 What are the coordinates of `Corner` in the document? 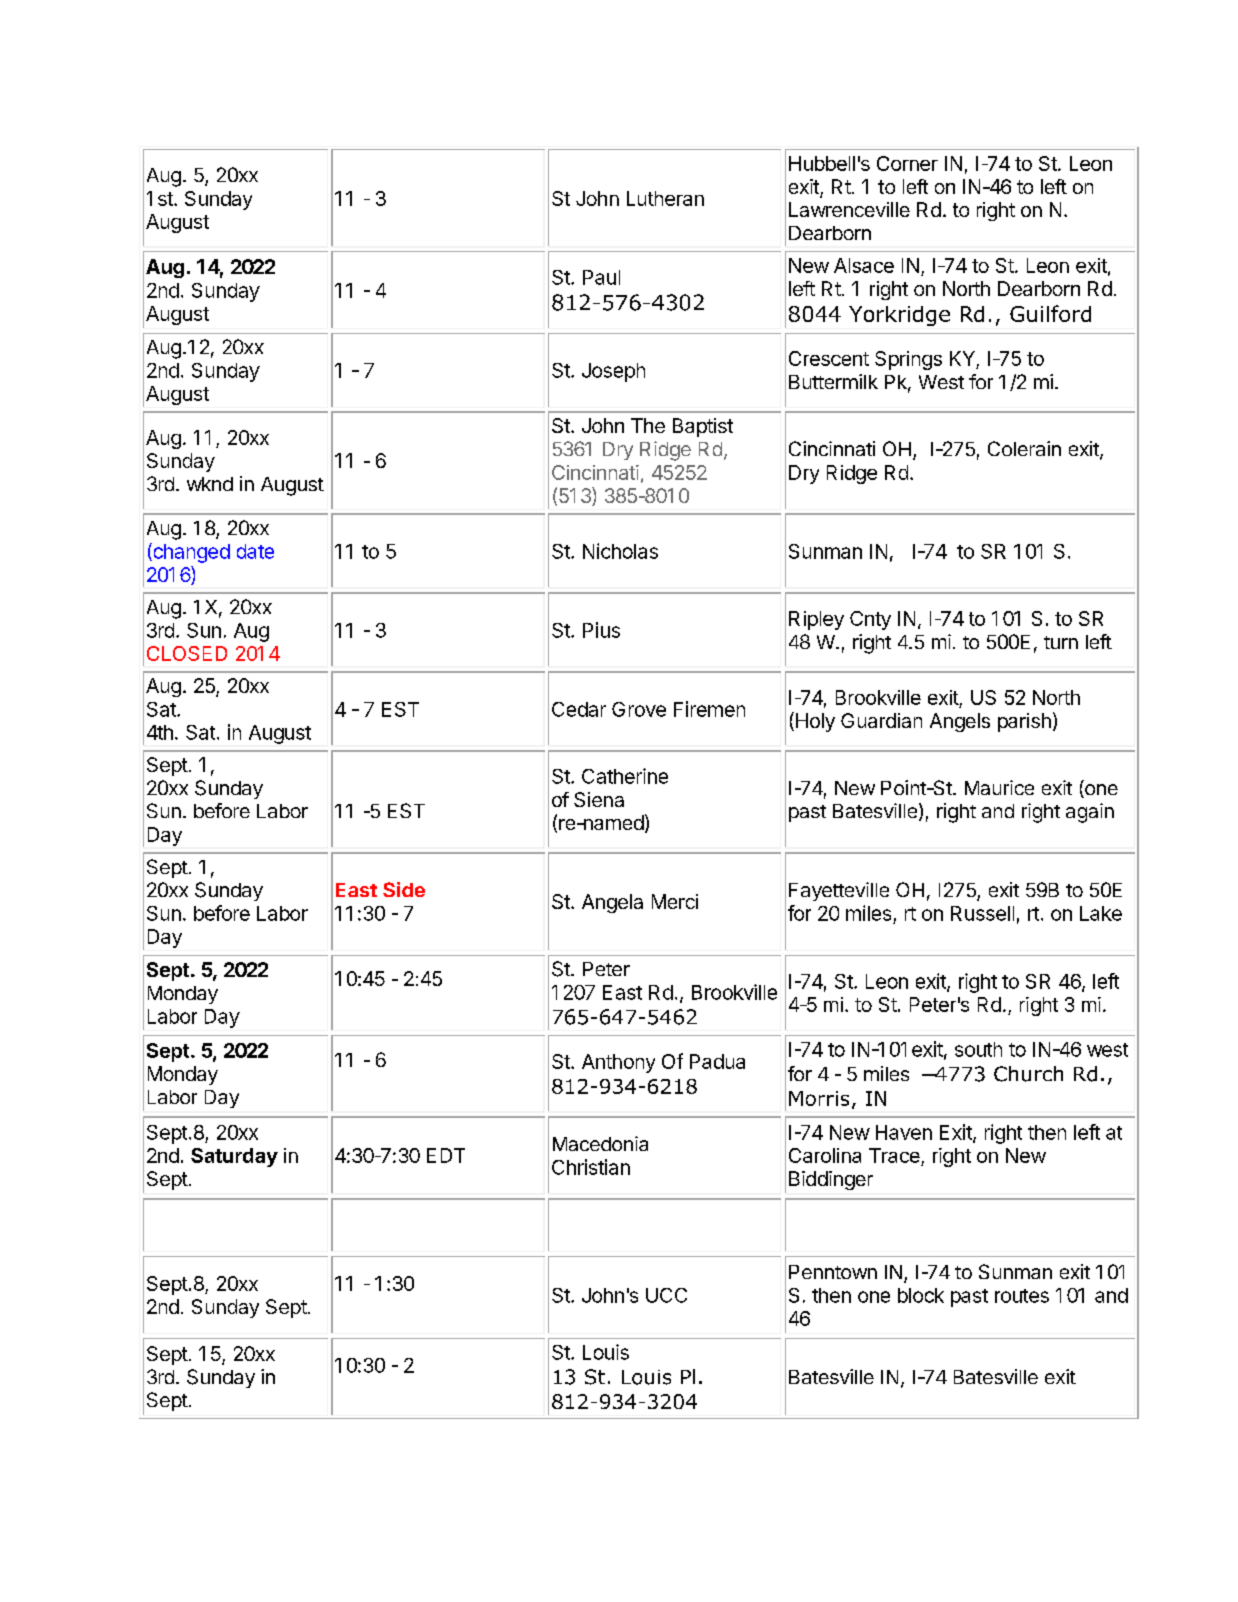 It's located at (907, 163).
